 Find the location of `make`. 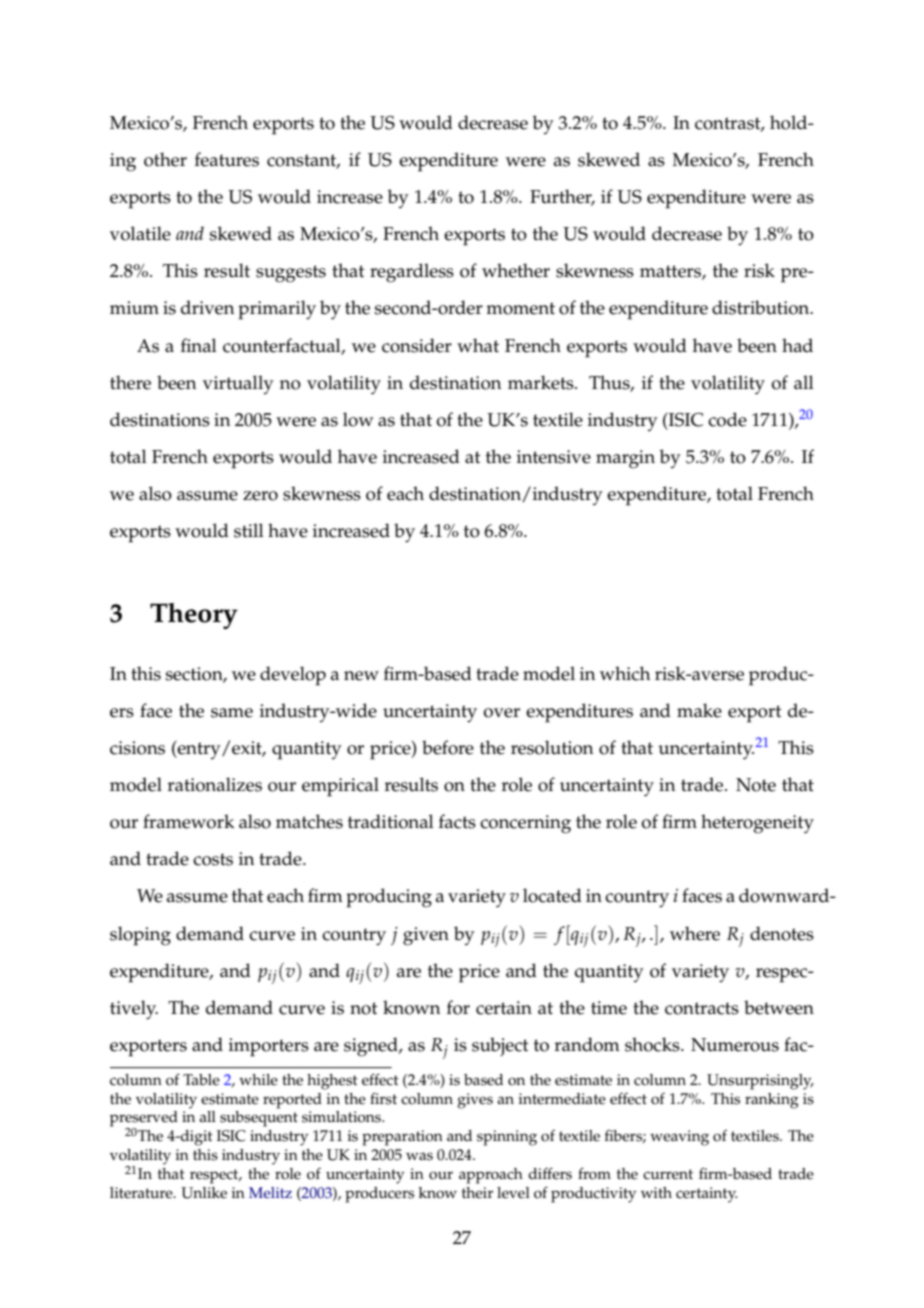

make is located at coordinates (699, 710).
